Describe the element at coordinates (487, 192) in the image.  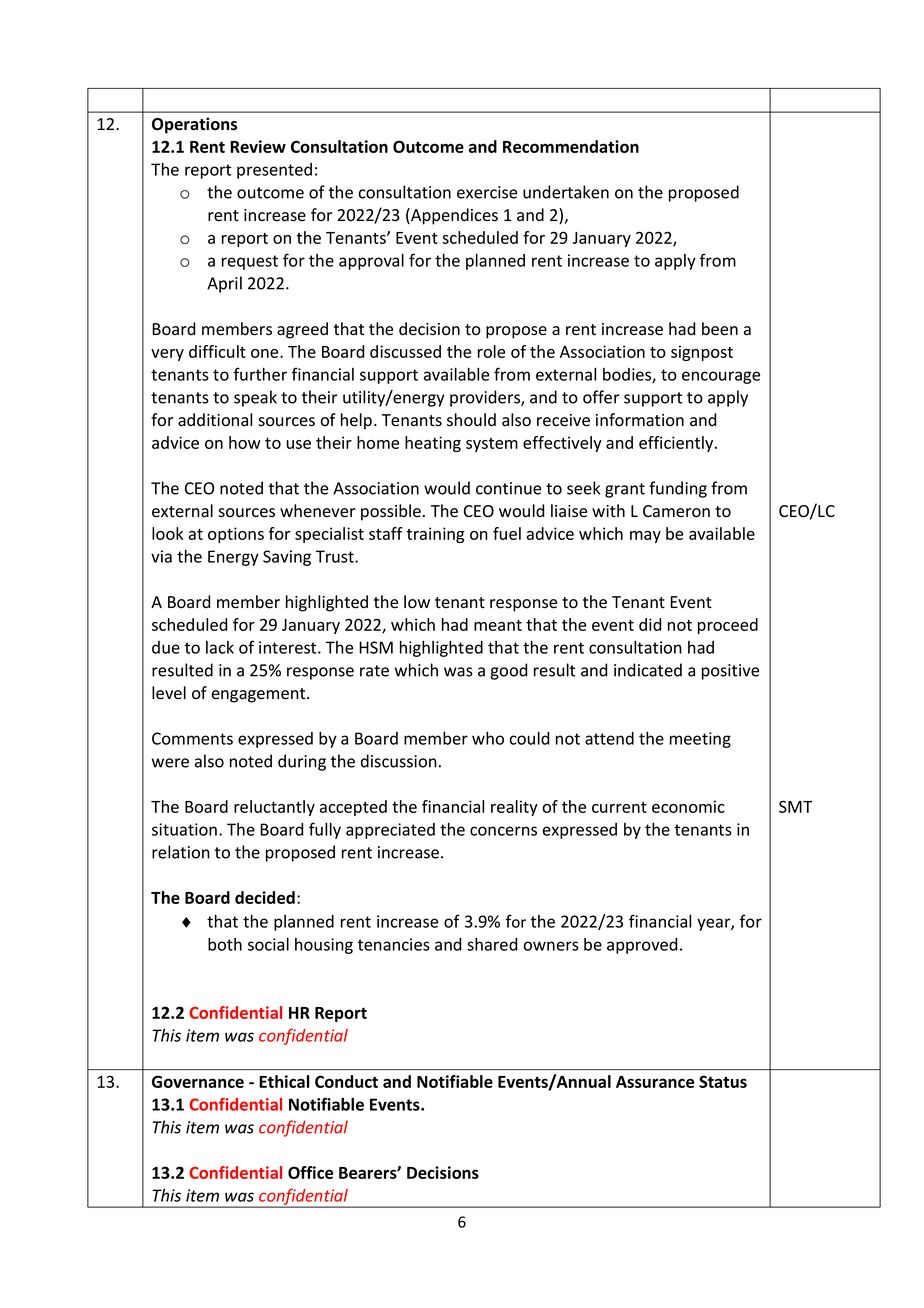
I see `exercise` at that location.
